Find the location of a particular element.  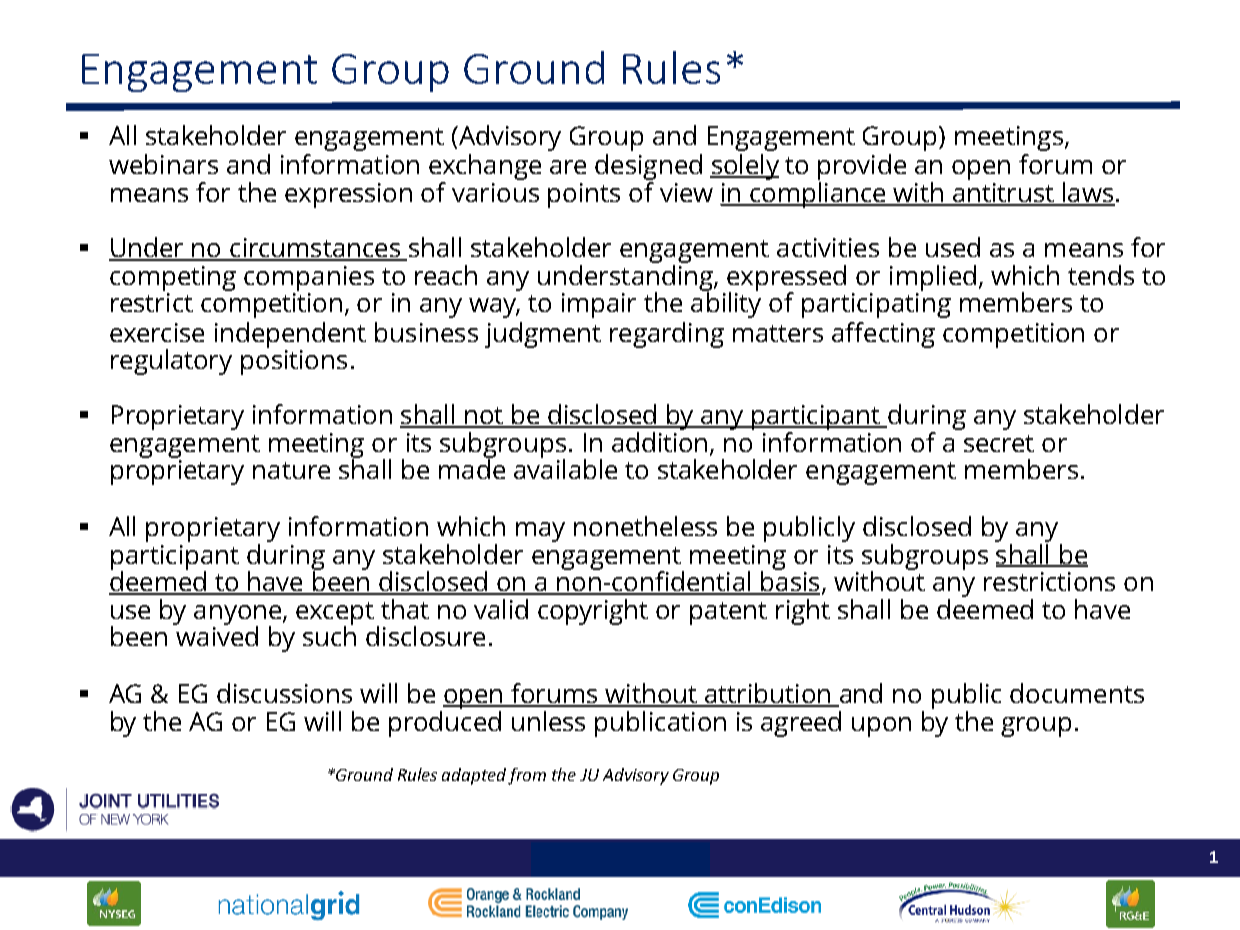

available is located at coordinates (565, 468).
